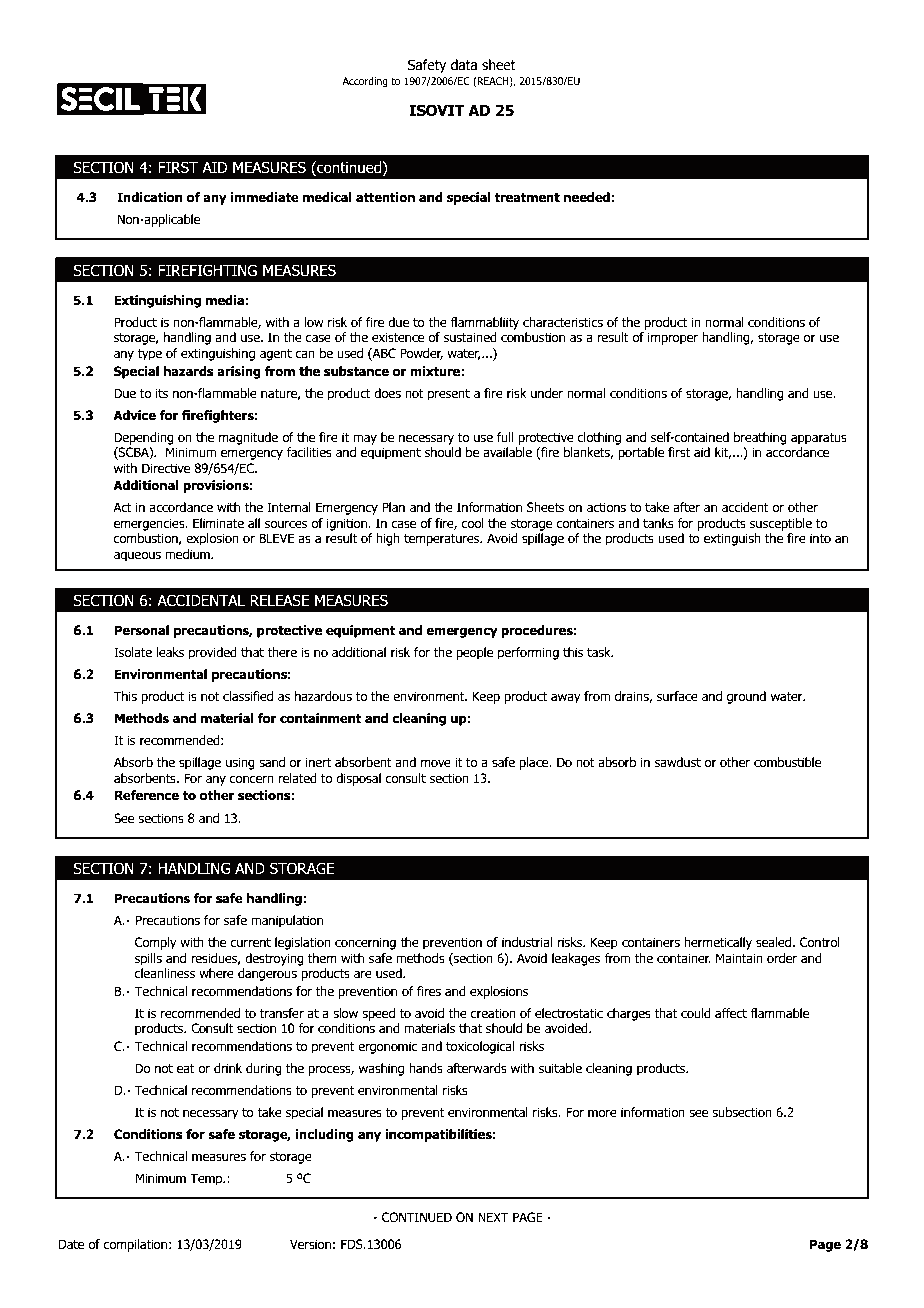 This screenshot has height=1308, width=924. Describe the element at coordinates (602, 1113) in the screenshot. I see `more` at that location.
